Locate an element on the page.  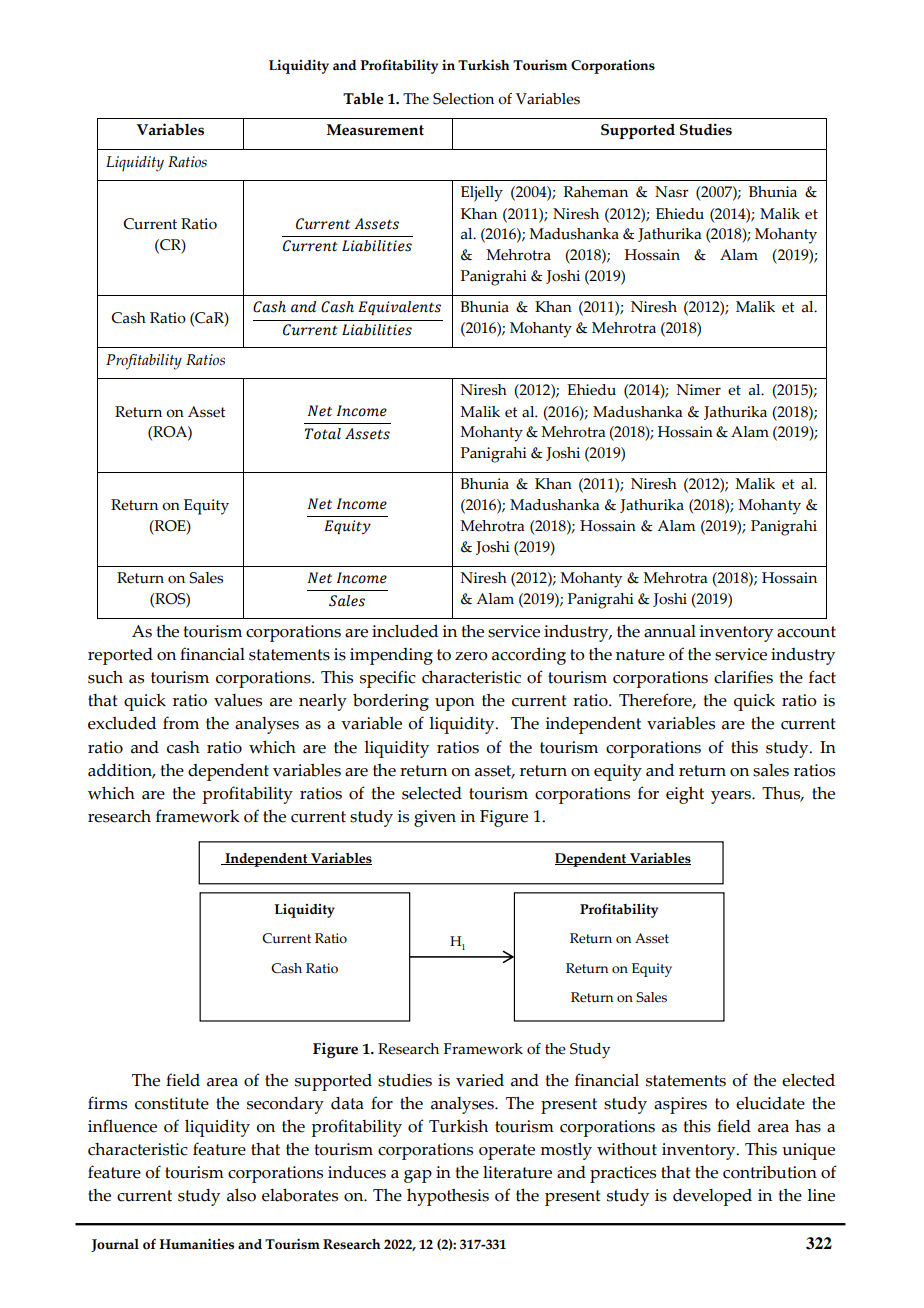
years is located at coordinates (732, 797).
